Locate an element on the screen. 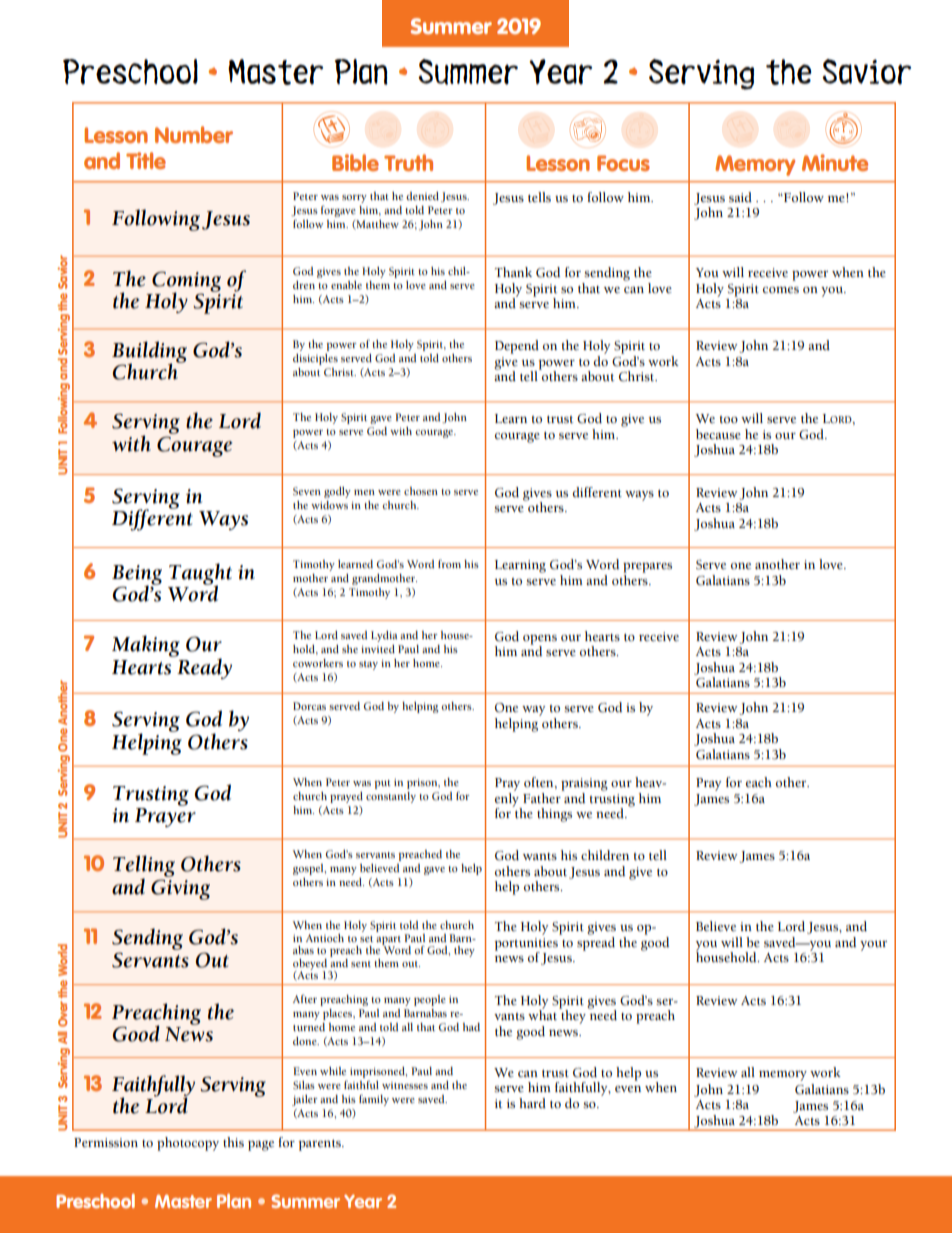 The height and width of the screenshot is (1233, 952). Truth is located at coordinates (408, 162).
